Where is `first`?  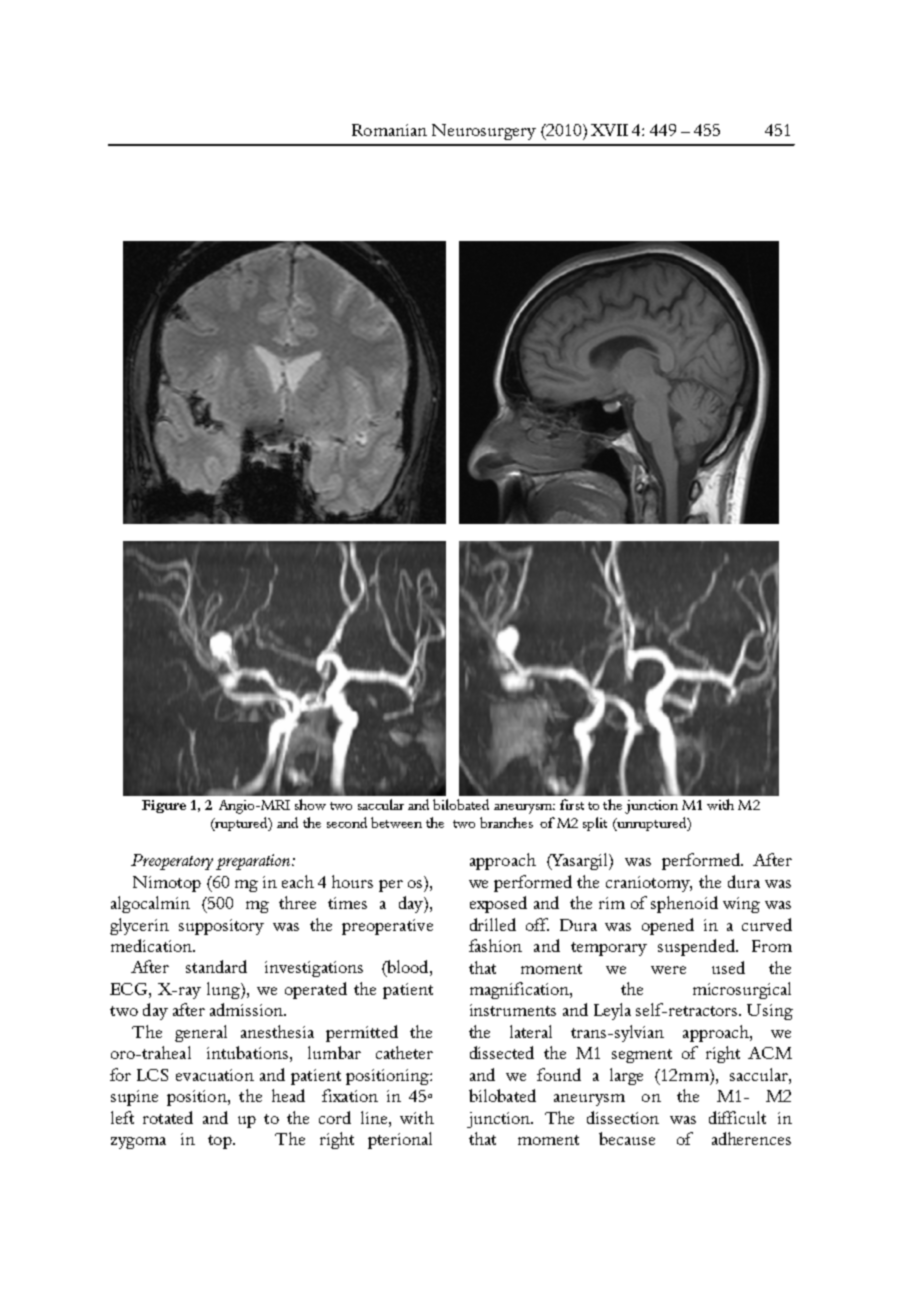
first is located at coordinates (572, 804).
